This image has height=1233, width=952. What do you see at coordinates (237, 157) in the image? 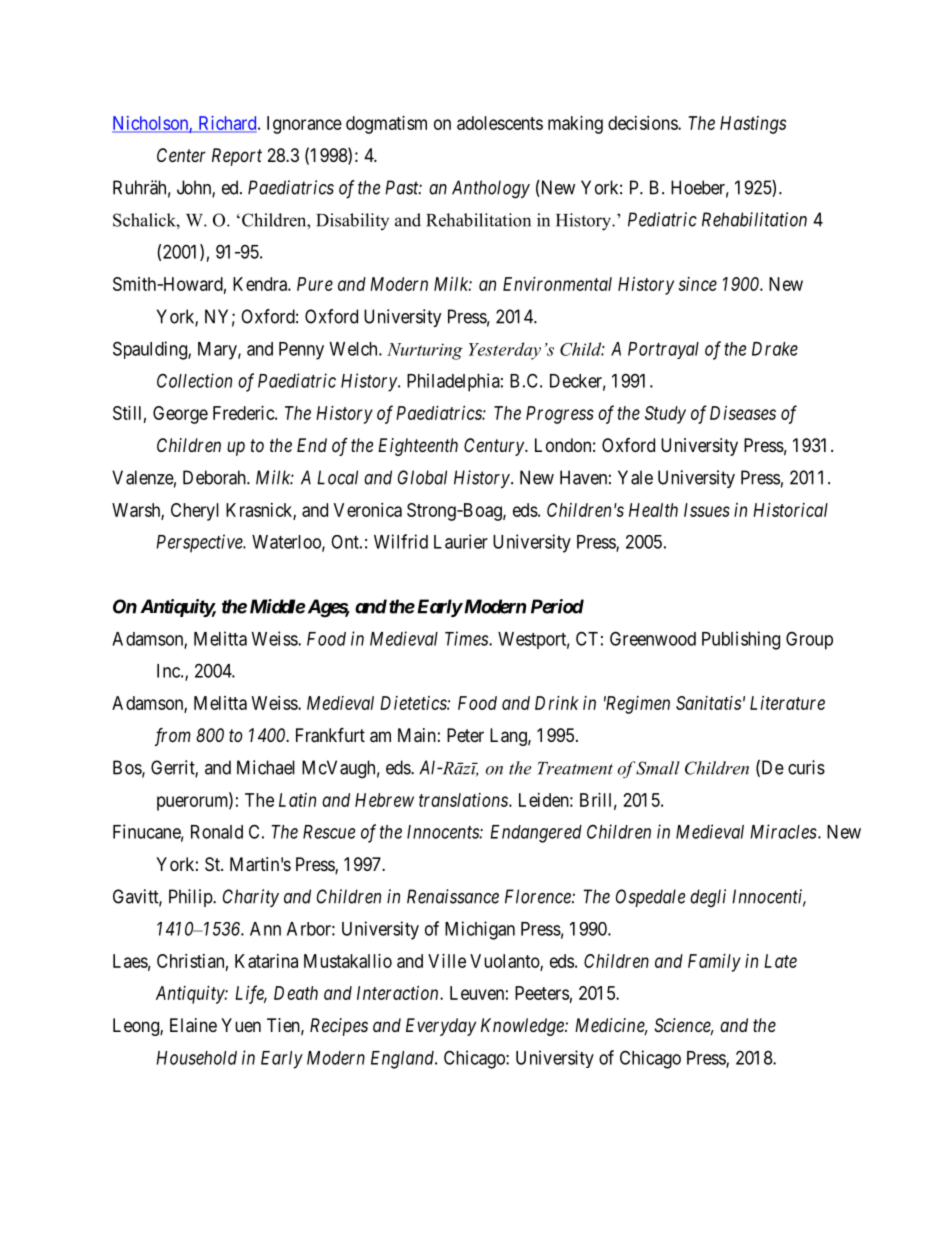
I see `Report` at bounding box center [237, 157].
